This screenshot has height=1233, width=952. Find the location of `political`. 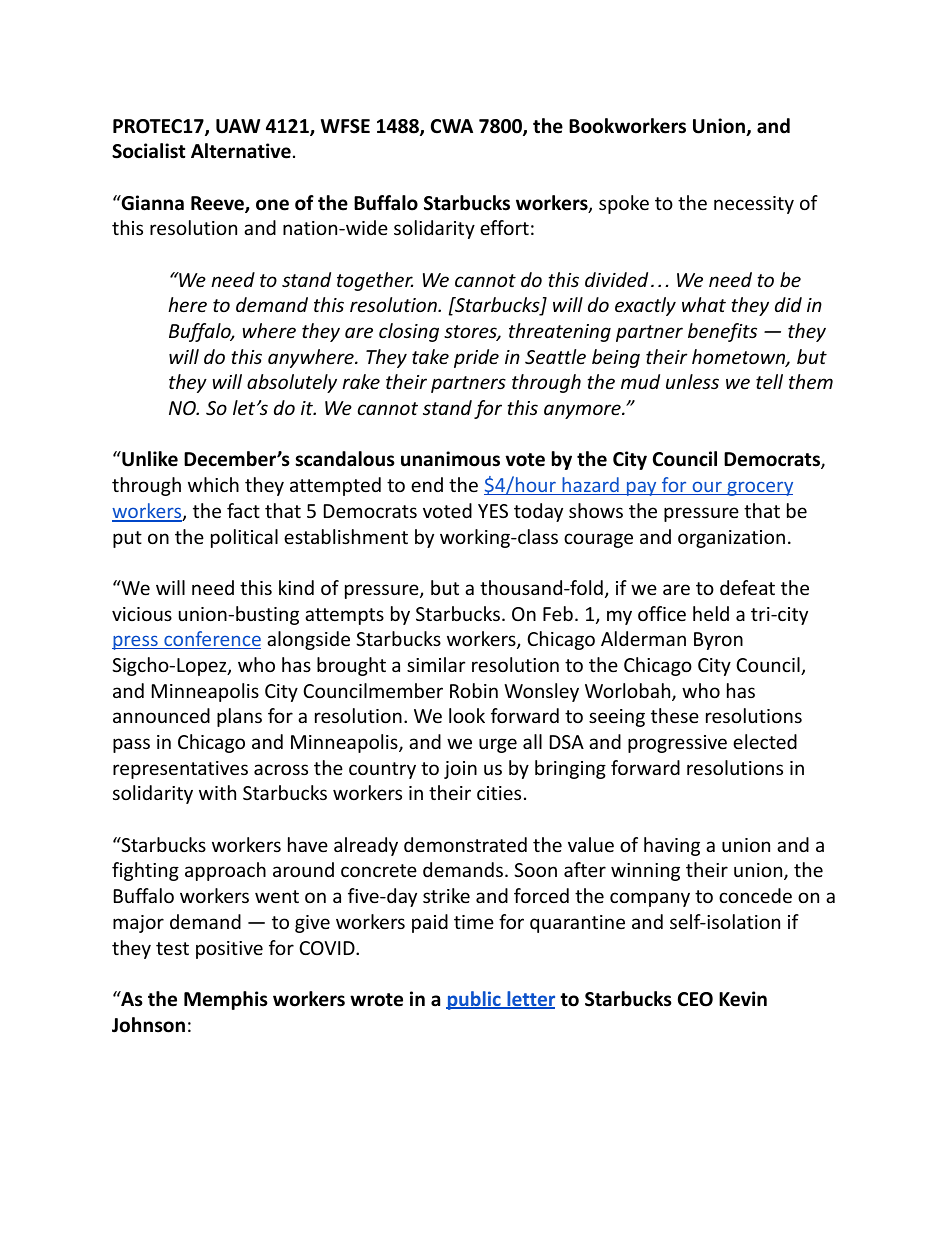

political is located at coordinates (244, 538).
